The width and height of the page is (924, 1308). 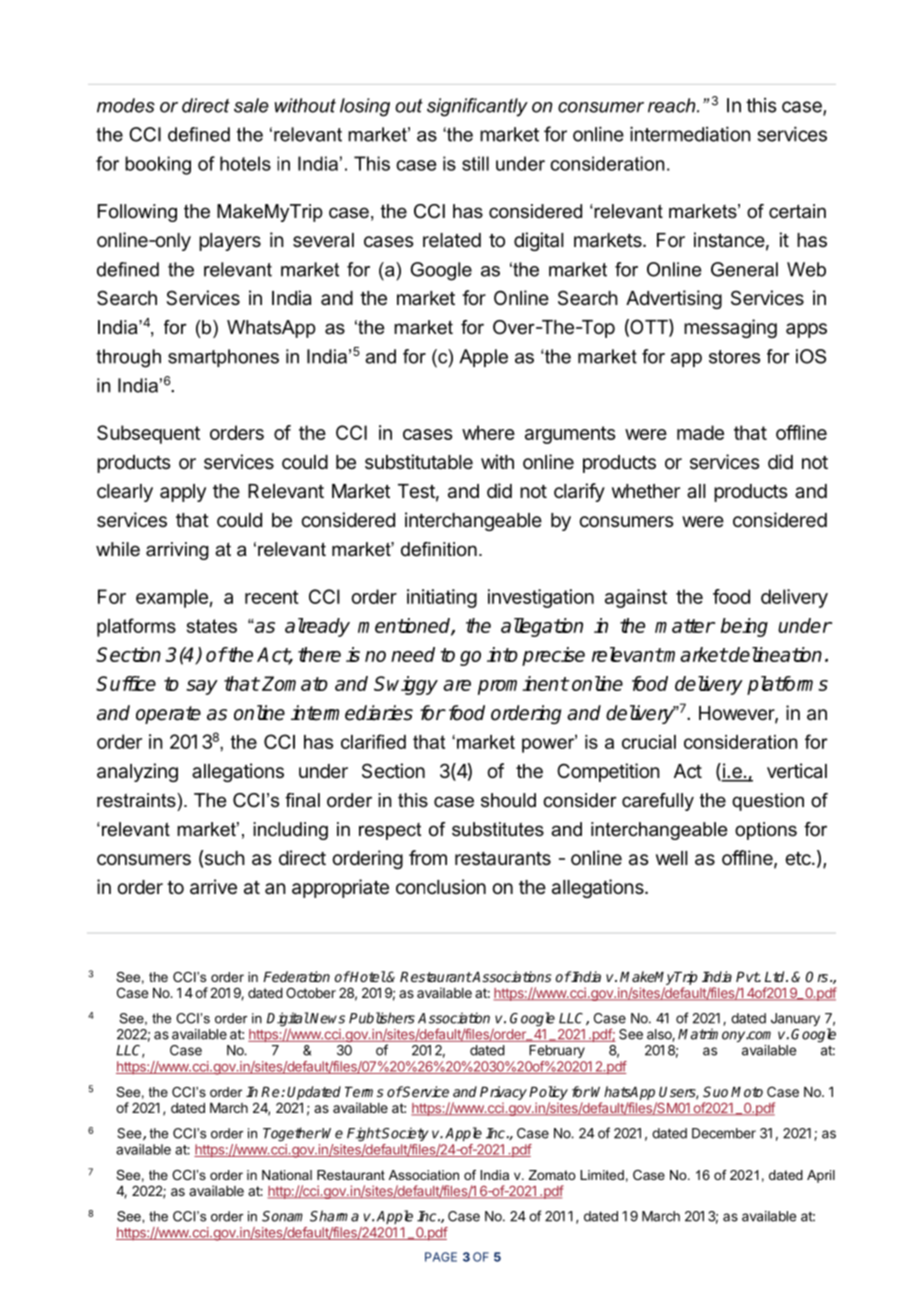 What do you see at coordinates (734, 357) in the page?
I see `stores` at bounding box center [734, 357].
